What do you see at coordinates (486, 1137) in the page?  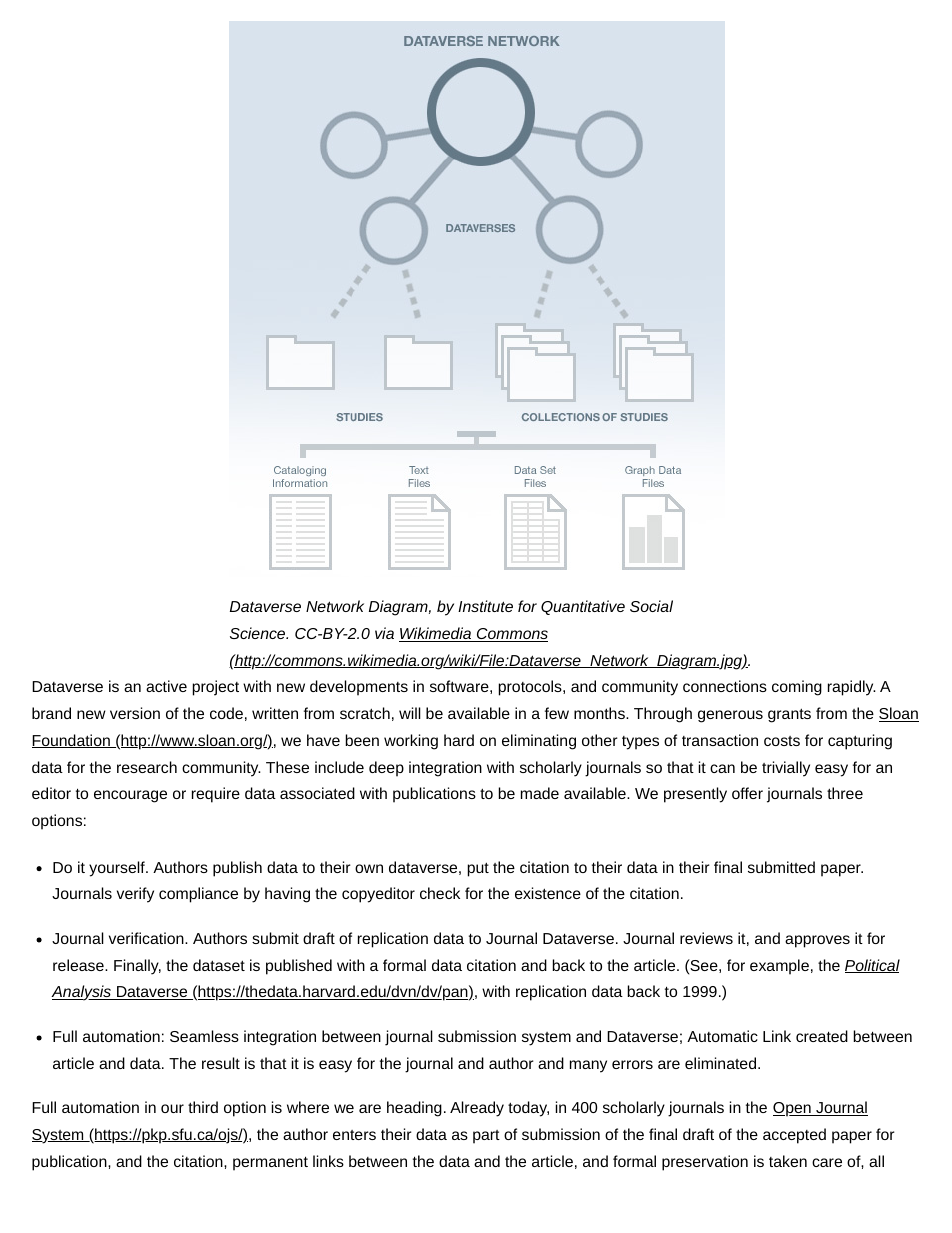 I see `part` at bounding box center [486, 1137].
